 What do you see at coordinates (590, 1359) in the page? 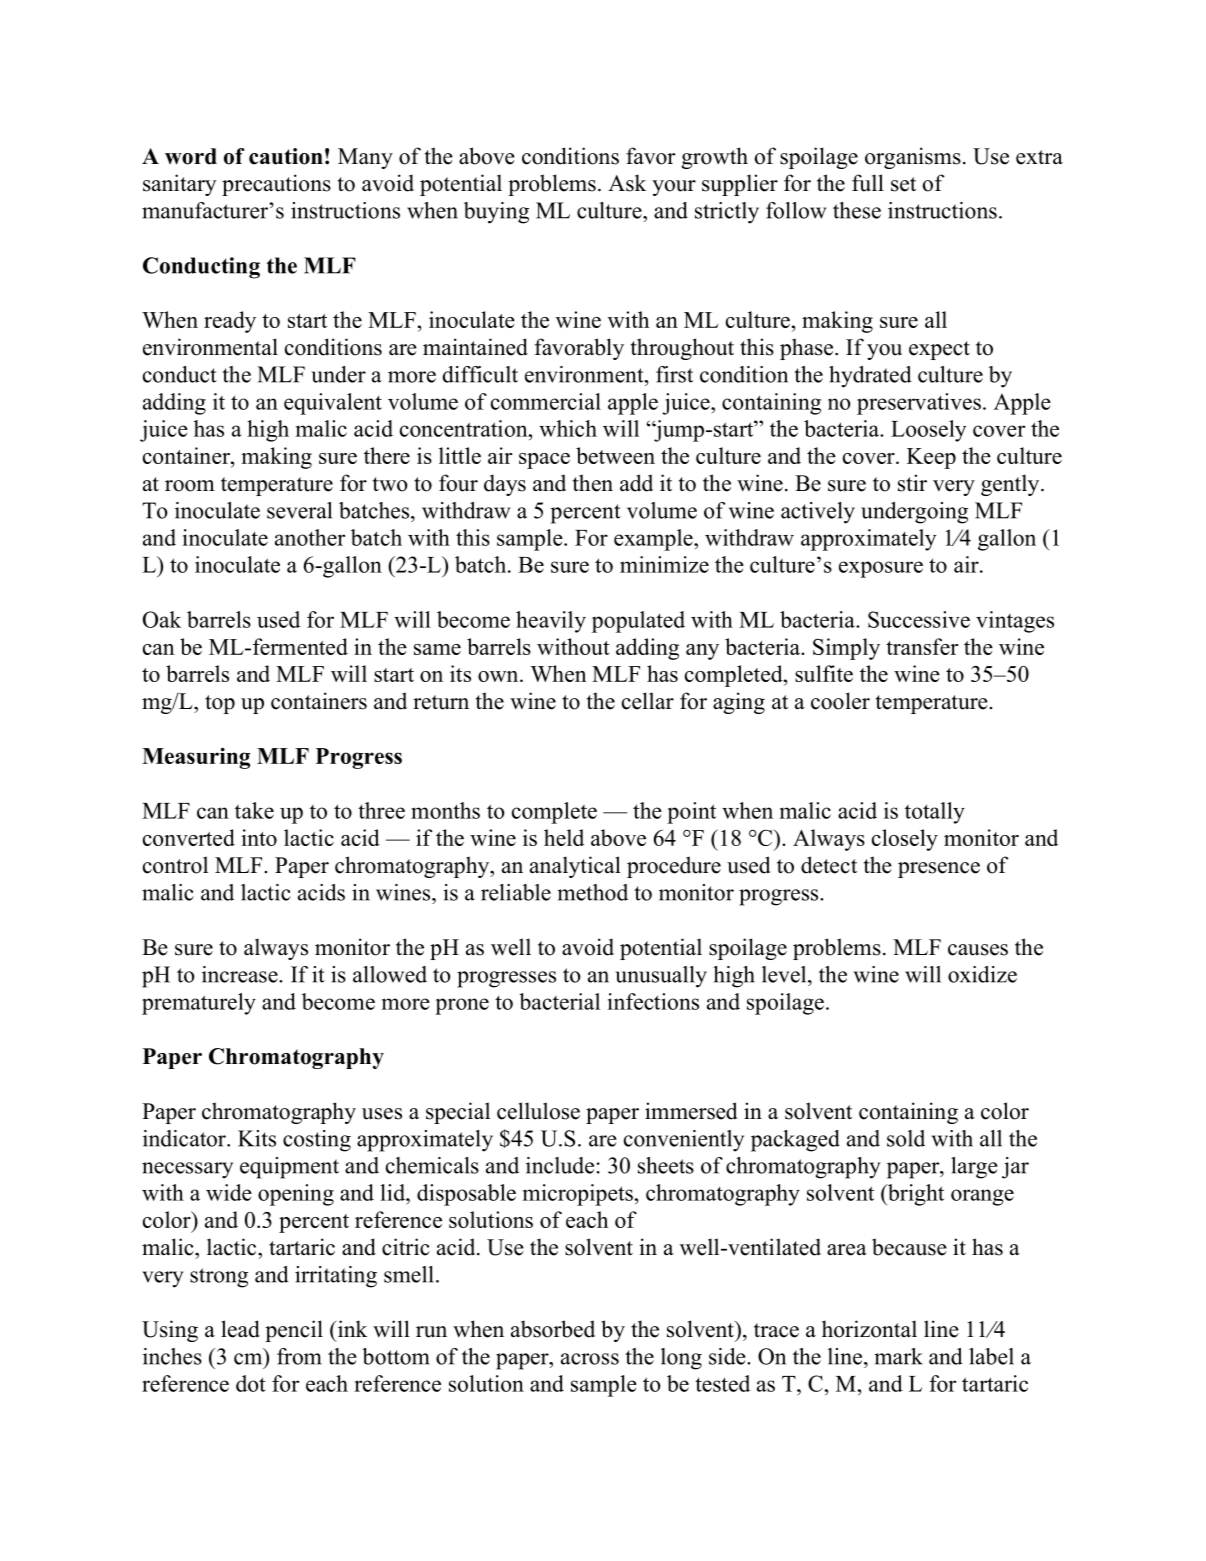
I see `across` at bounding box center [590, 1359].
